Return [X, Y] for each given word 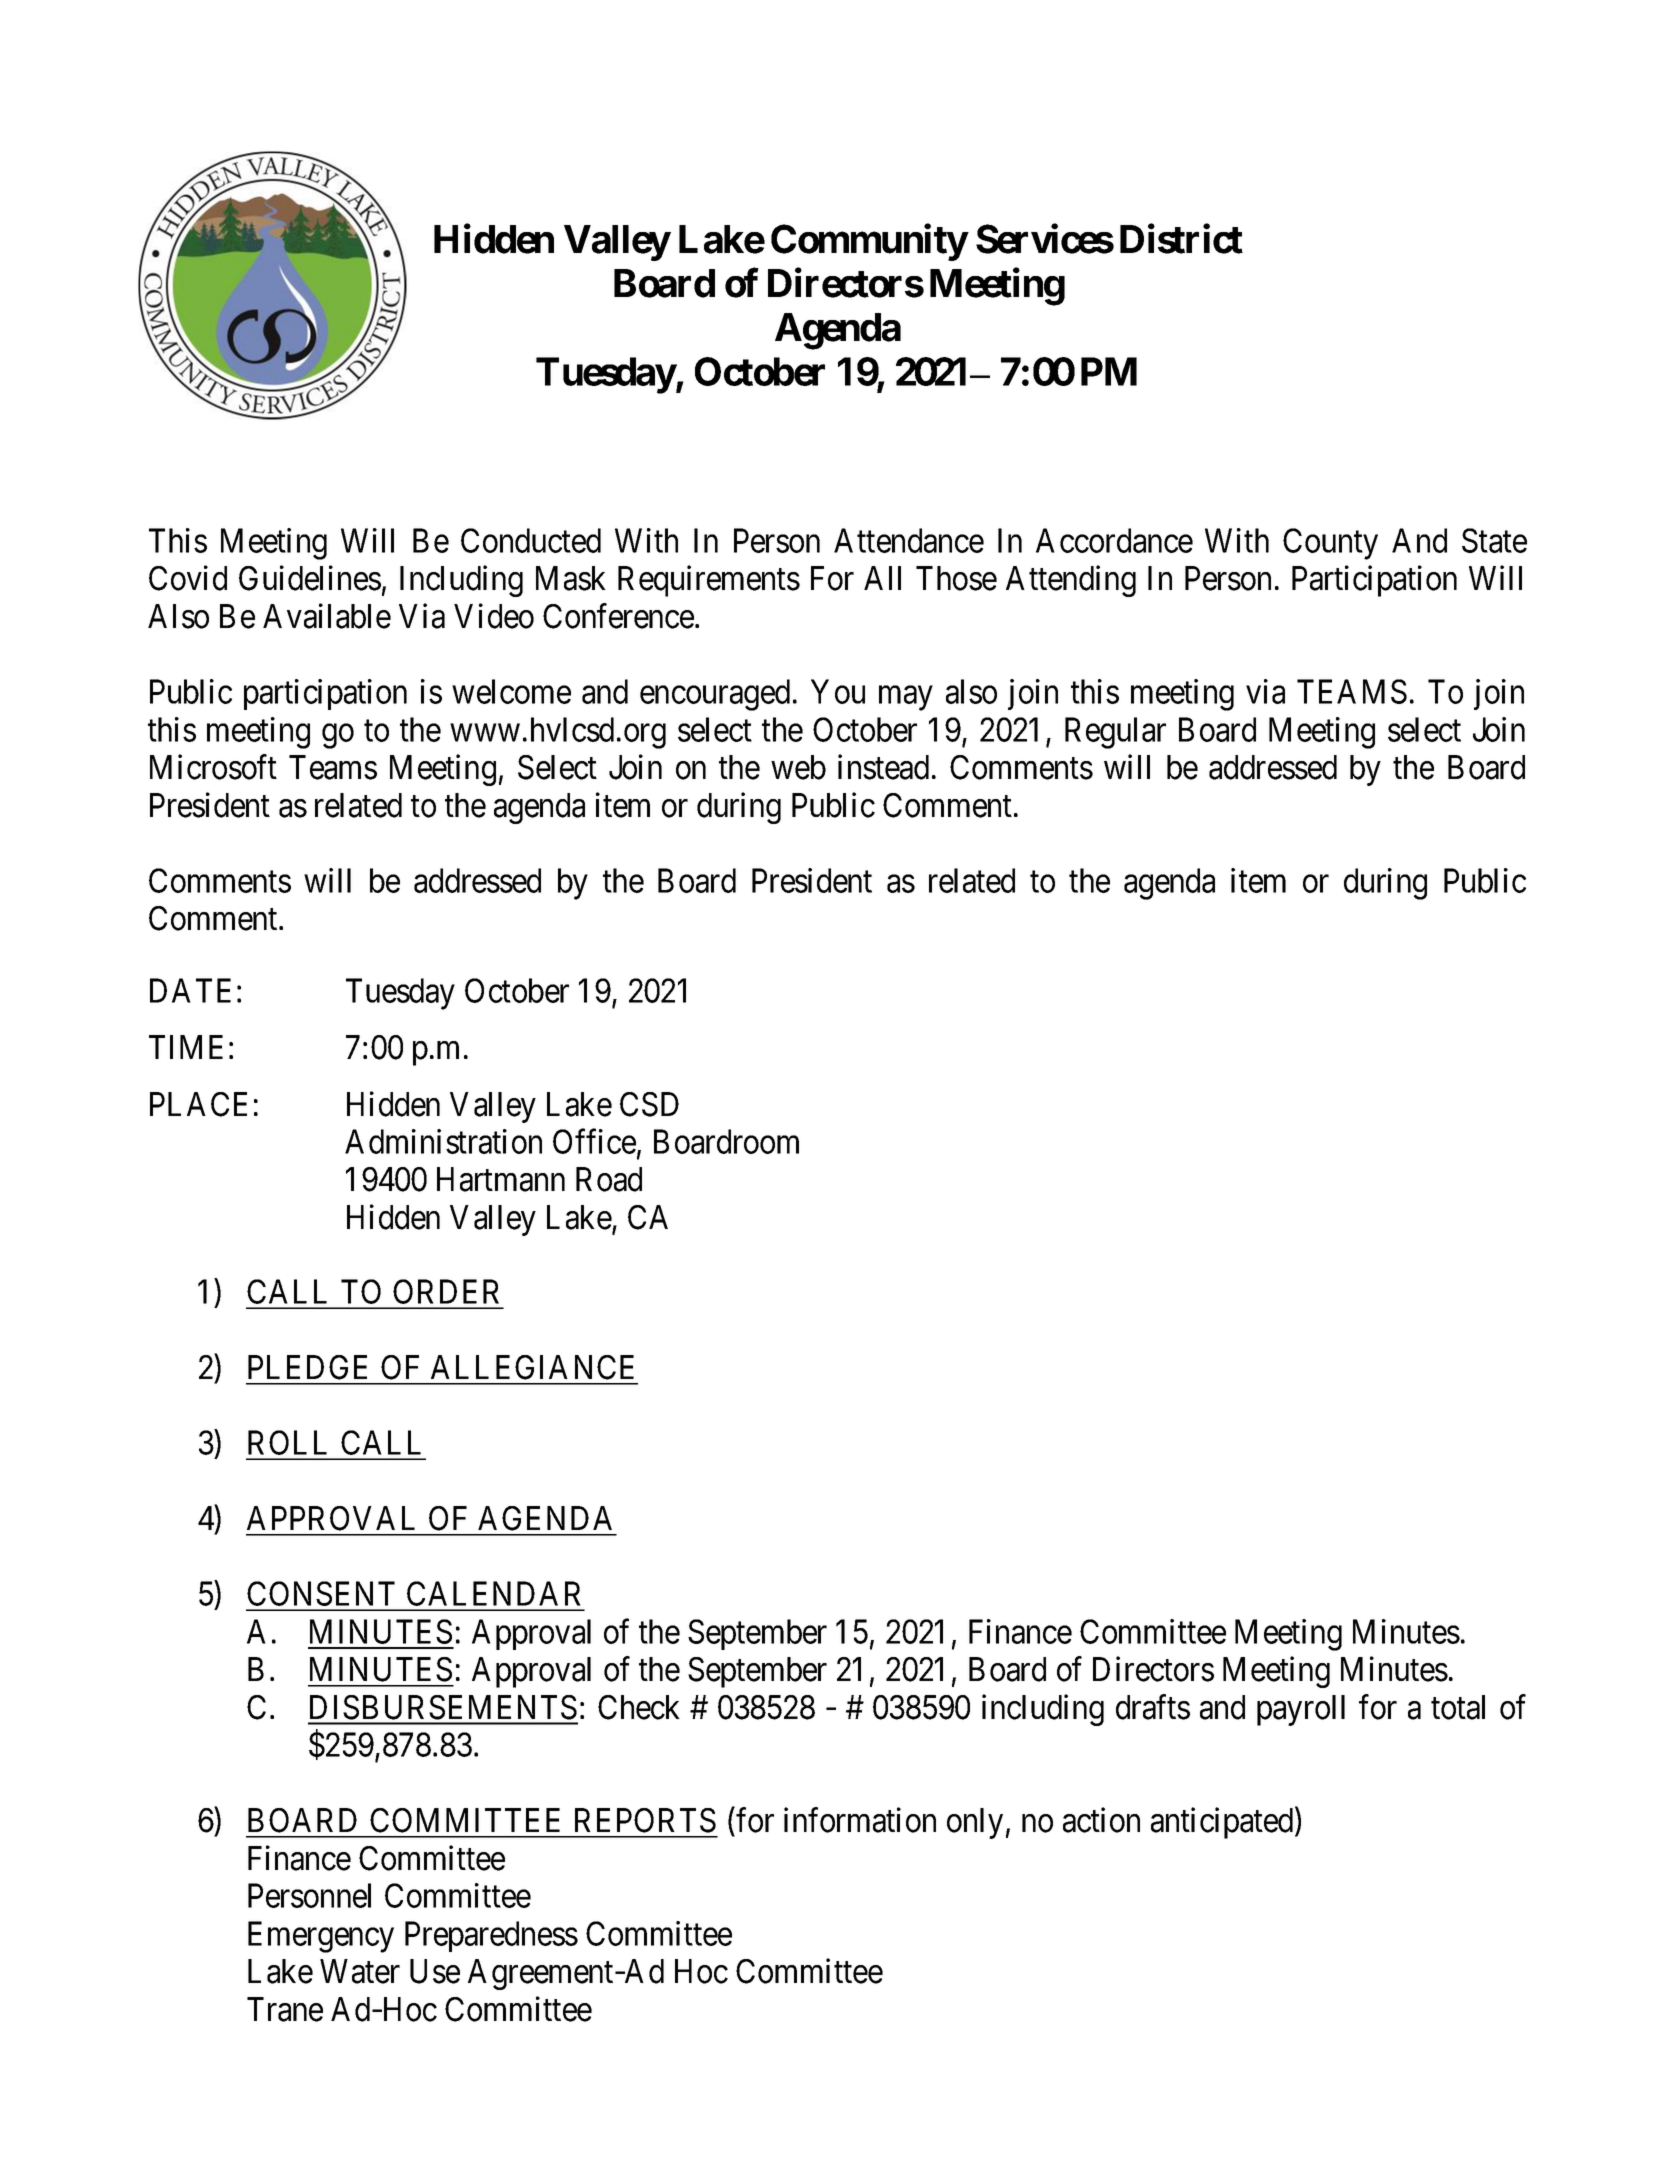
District [1181, 239]
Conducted [531, 540]
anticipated [1223, 1823]
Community [869, 242]
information [860, 1820]
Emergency [321, 1937]
